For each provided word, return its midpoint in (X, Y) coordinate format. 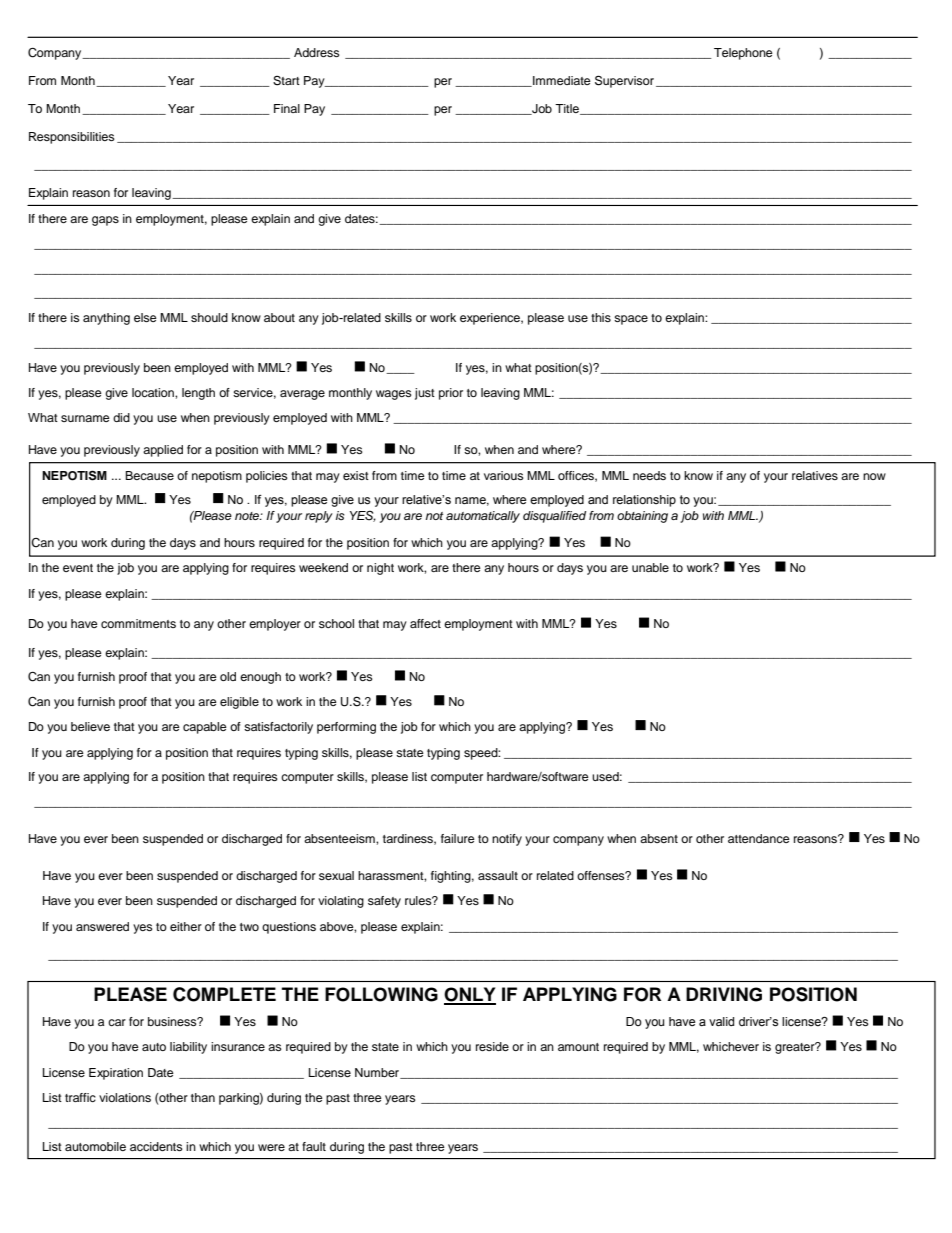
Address (317, 52)
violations (125, 1097)
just (425, 394)
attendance (759, 838)
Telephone (743, 54)
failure (458, 838)
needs (649, 475)
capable (205, 728)
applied (163, 451)
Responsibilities (72, 138)
